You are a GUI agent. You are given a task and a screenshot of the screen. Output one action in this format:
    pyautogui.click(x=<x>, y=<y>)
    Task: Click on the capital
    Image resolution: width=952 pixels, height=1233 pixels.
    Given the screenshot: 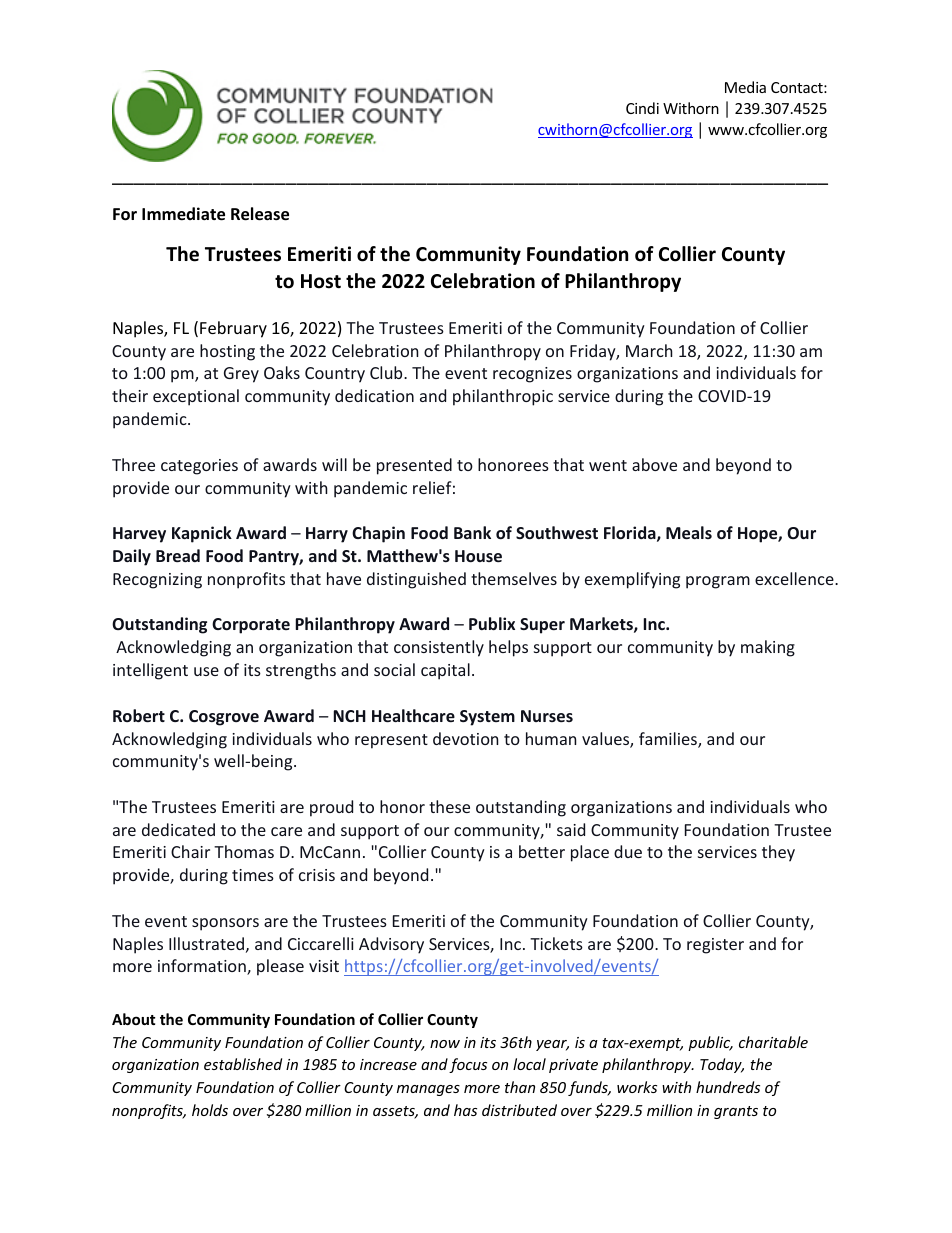 What is the action you would take?
    pyautogui.click(x=445, y=671)
